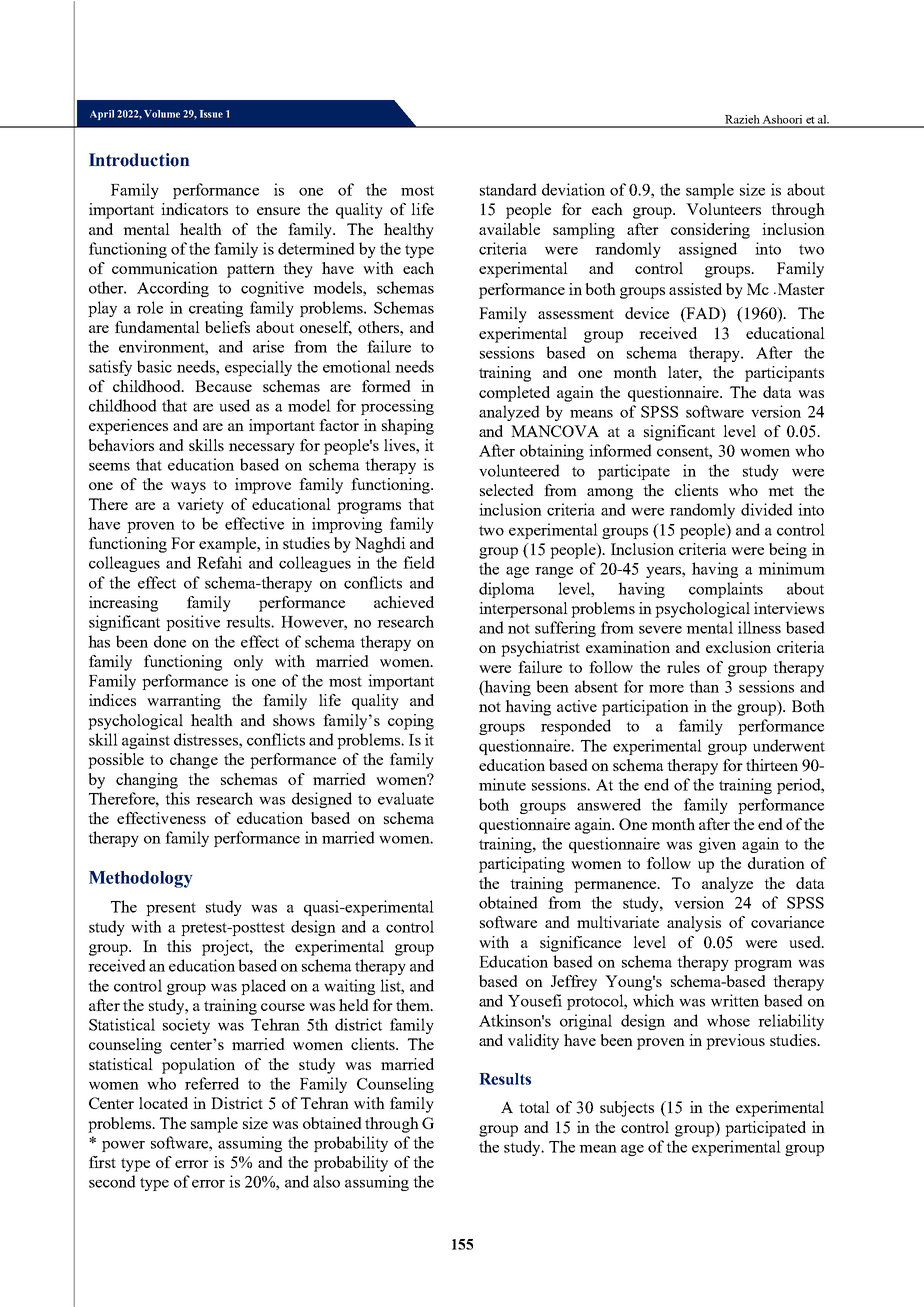 This screenshot has height=1307, width=924. I want to click on power, so click(123, 1146).
